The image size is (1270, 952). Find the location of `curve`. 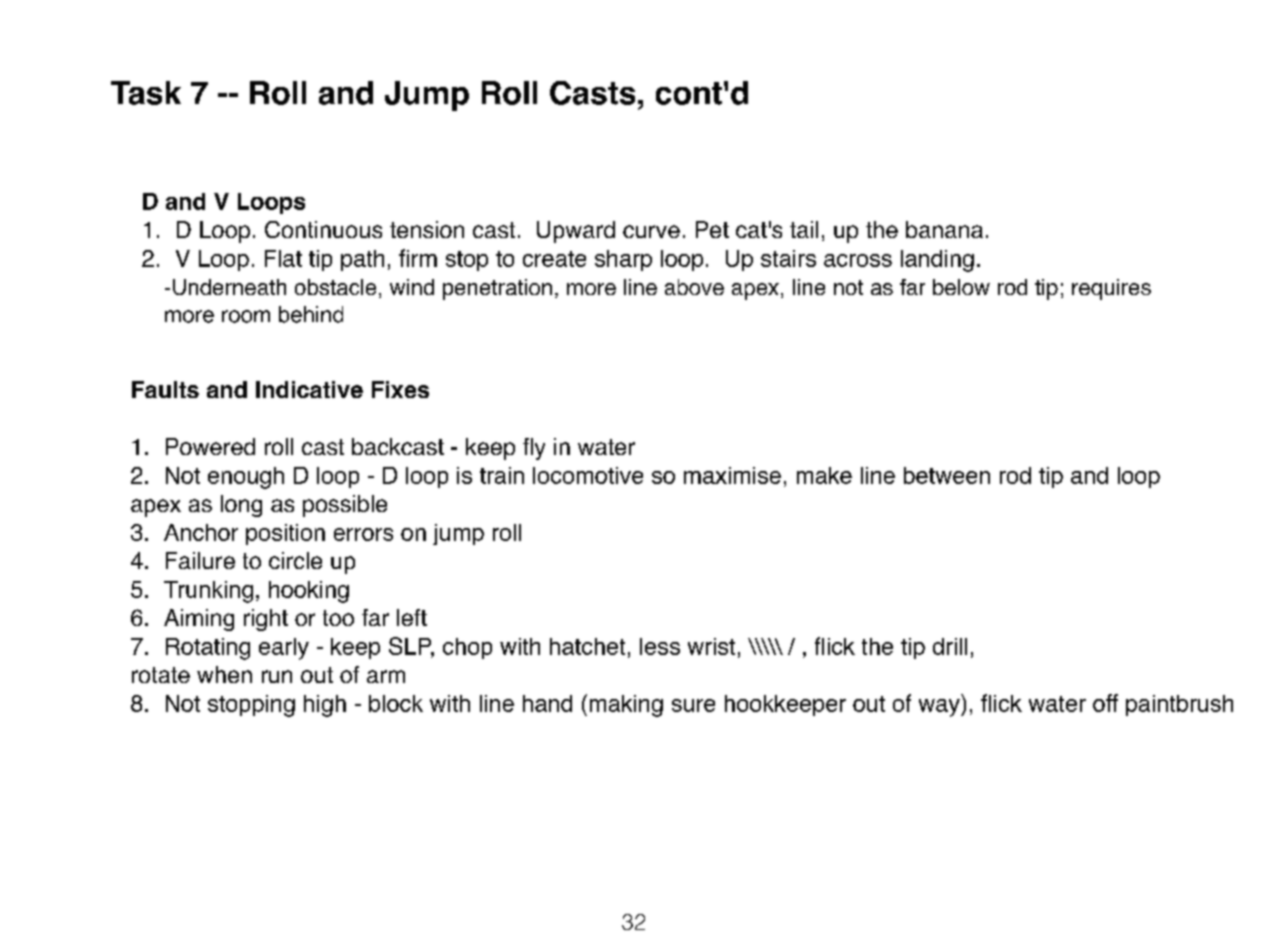

curve is located at coordinates (651, 231).
